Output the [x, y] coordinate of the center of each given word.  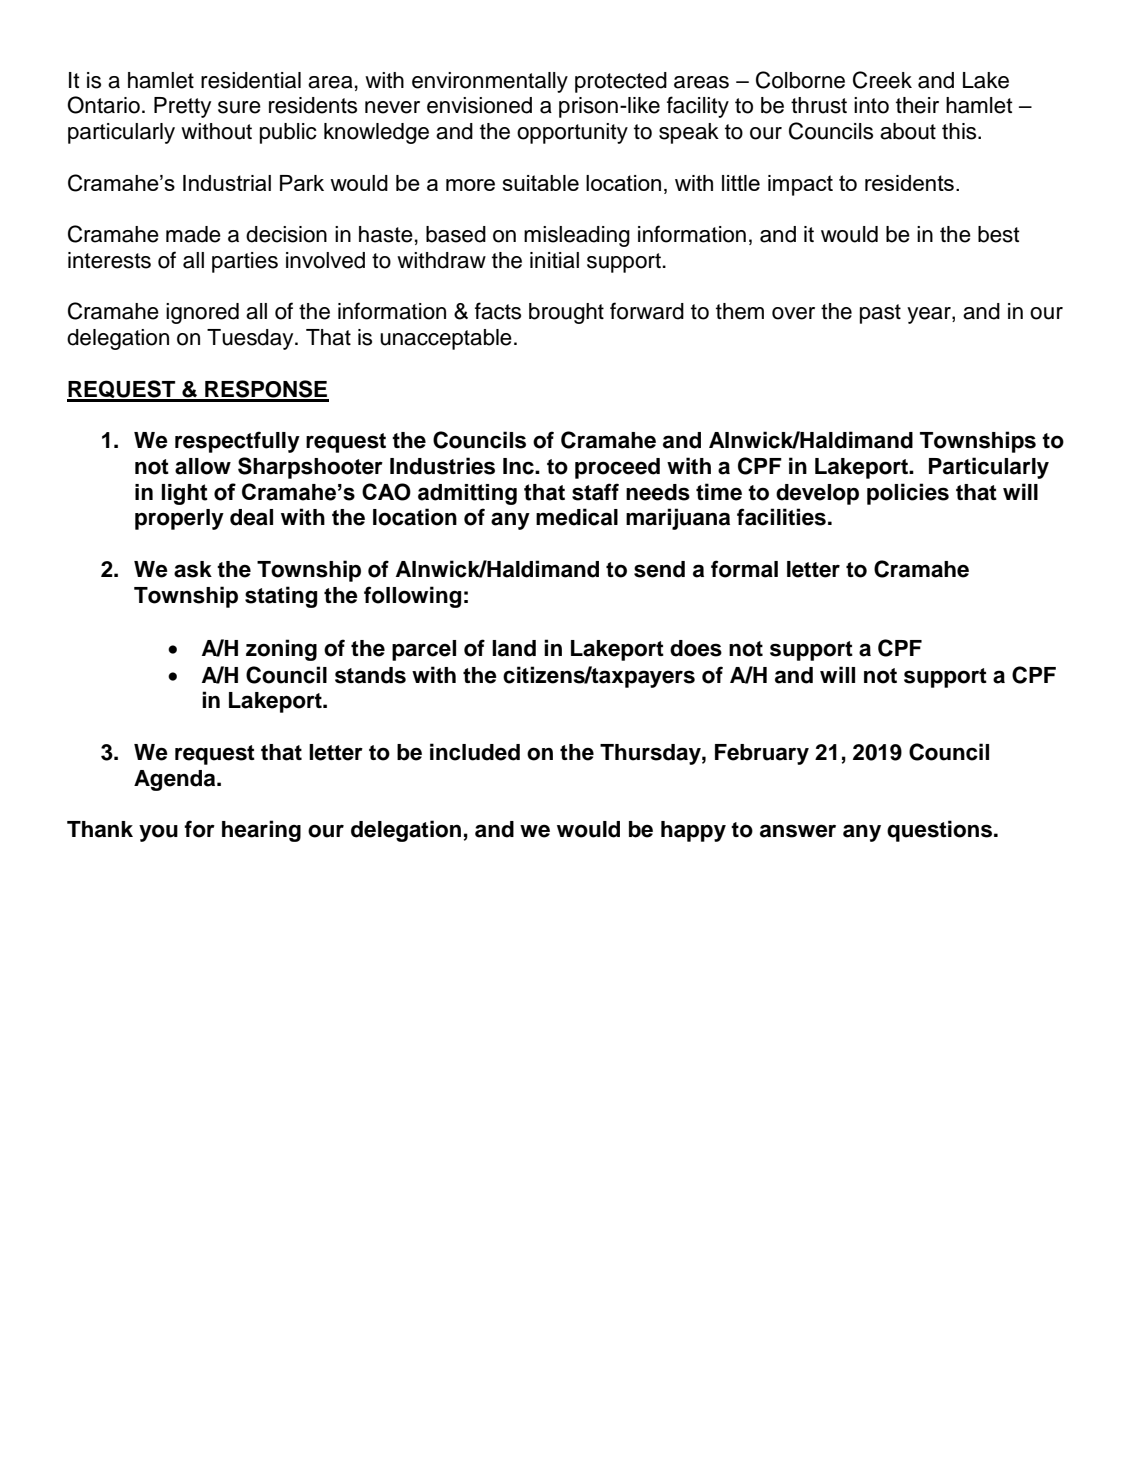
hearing [261, 831]
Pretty [182, 107]
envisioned [479, 105]
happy [693, 831]
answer [798, 831]
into [871, 105]
